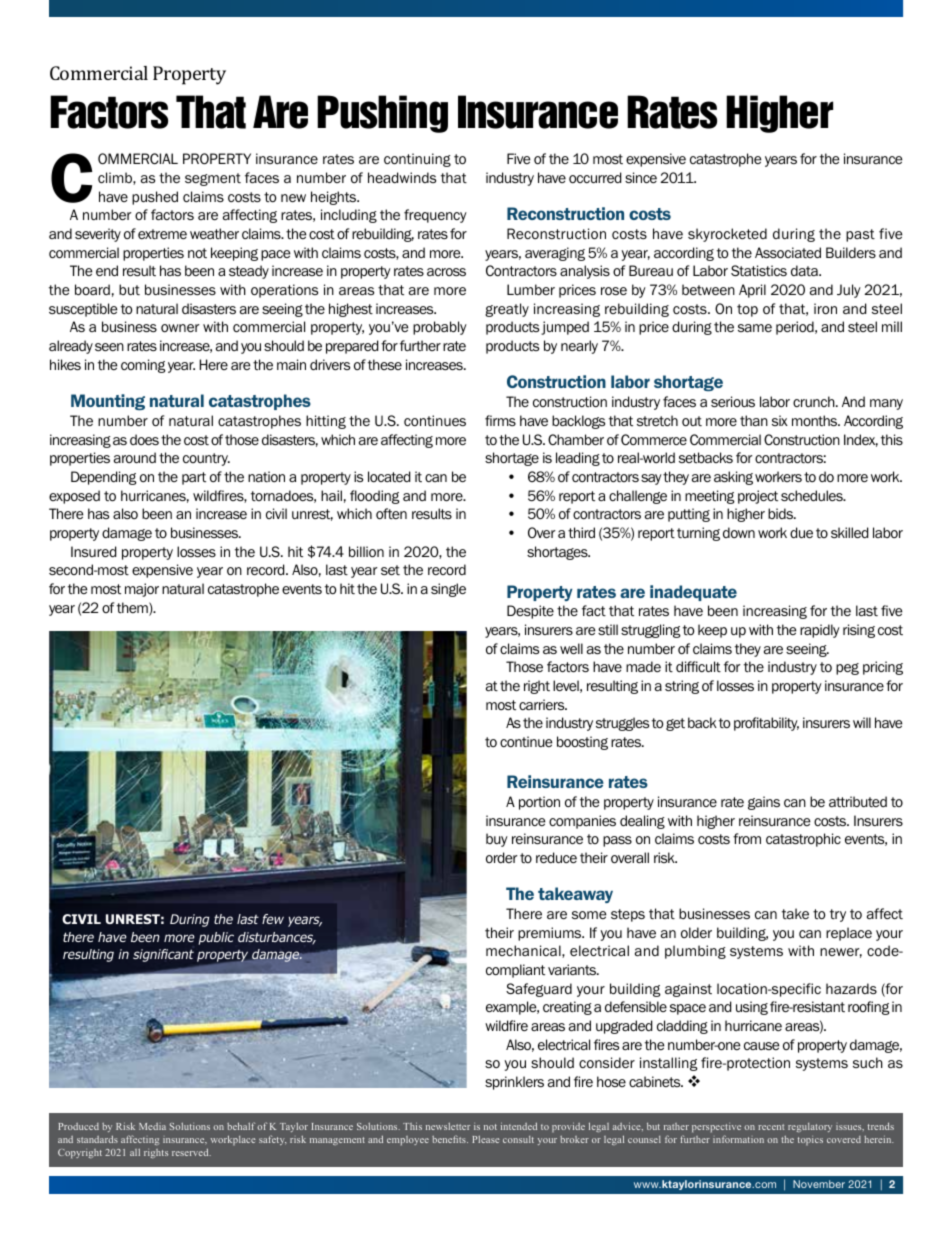  What do you see at coordinates (530, 612) in the document?
I see `Despite` at bounding box center [530, 612].
